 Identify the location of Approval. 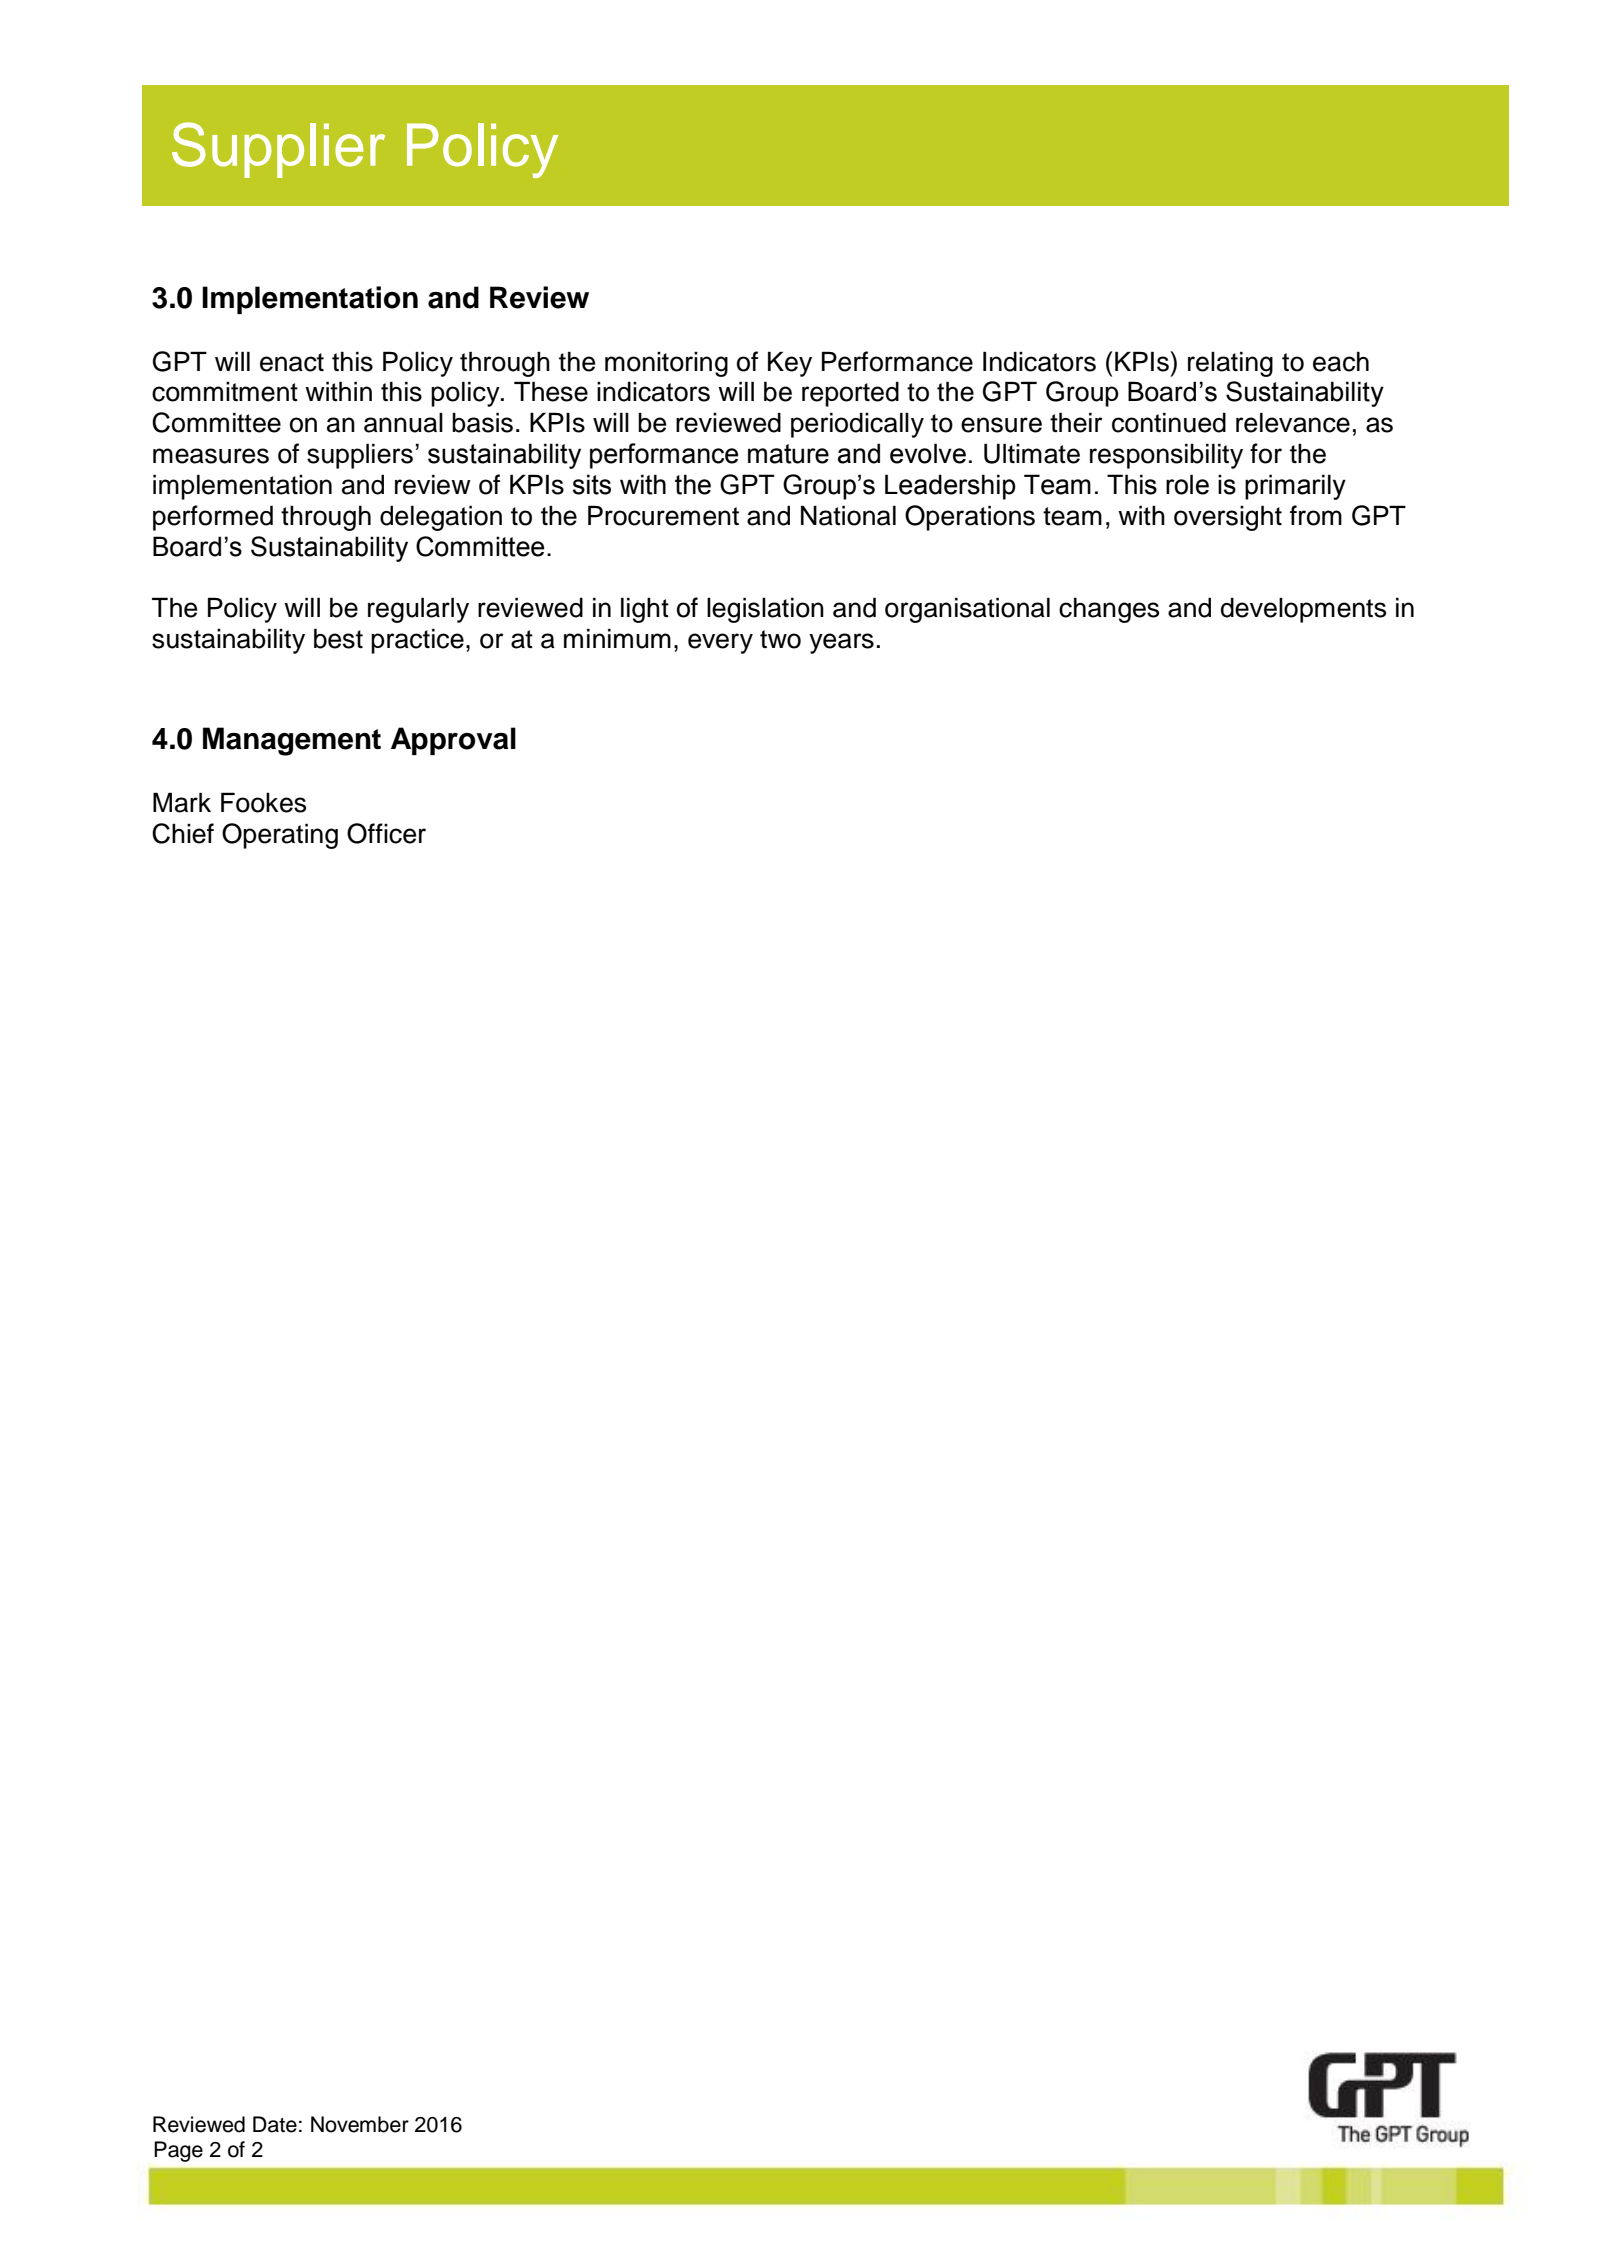
(453, 741).
